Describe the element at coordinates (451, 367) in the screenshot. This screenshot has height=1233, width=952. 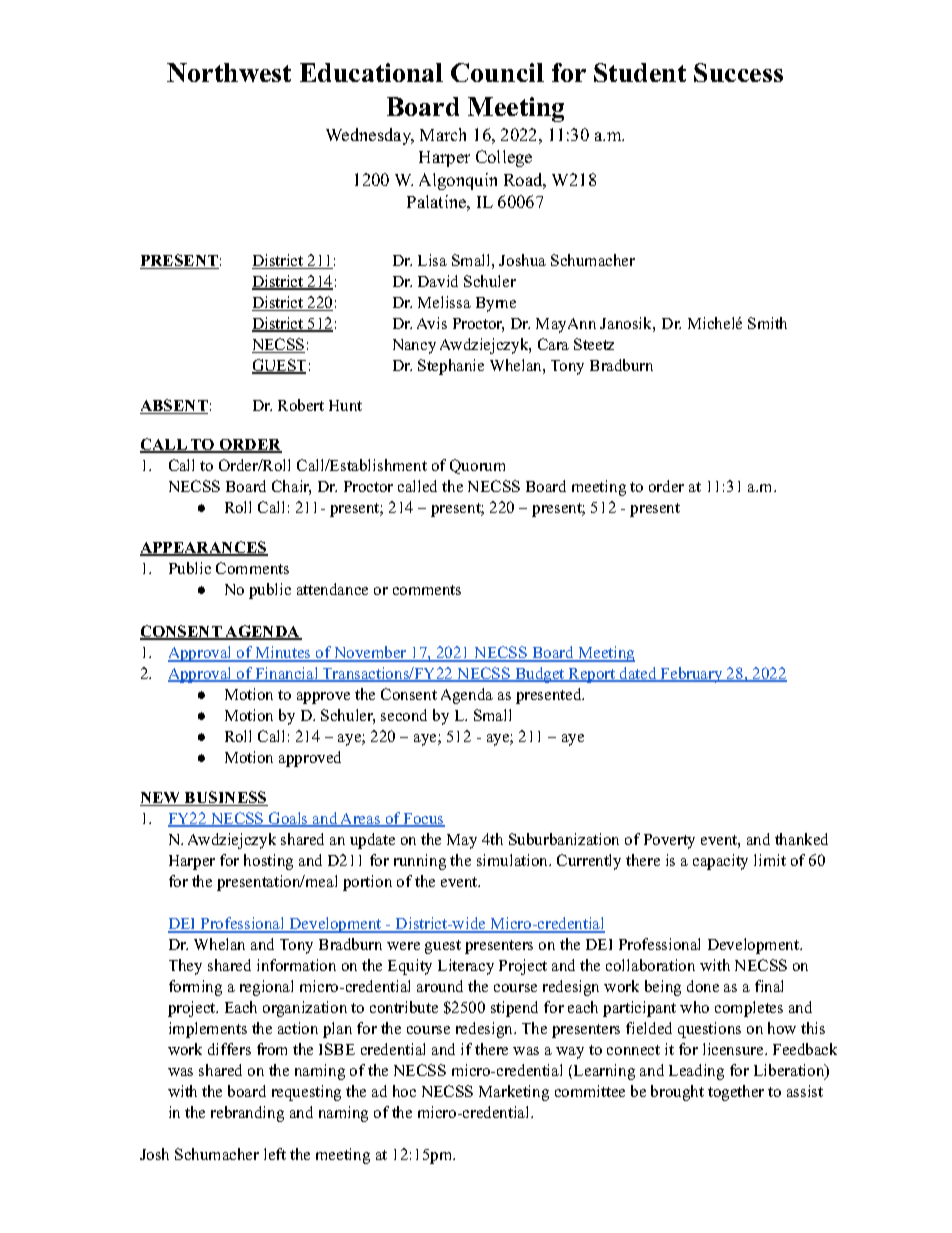
I see `Stephanie` at that location.
